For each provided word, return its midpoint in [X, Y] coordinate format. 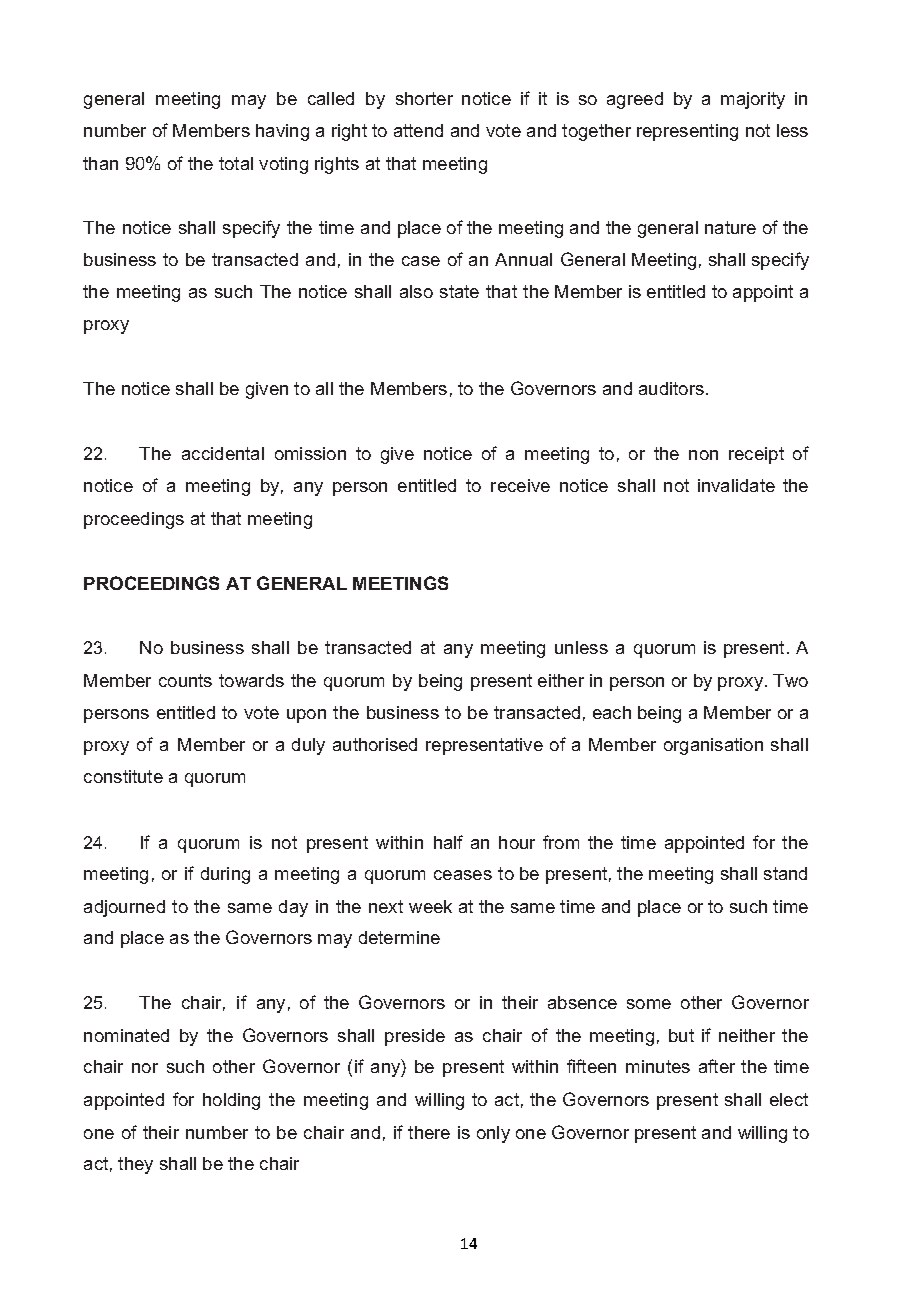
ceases [463, 875]
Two [790, 680]
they [135, 1165]
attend [418, 130]
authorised [375, 744]
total [236, 163]
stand [785, 873]
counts [185, 680]
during [225, 875]
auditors [671, 388]
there [429, 1132]
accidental [223, 453]
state [459, 291]
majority [753, 100]
